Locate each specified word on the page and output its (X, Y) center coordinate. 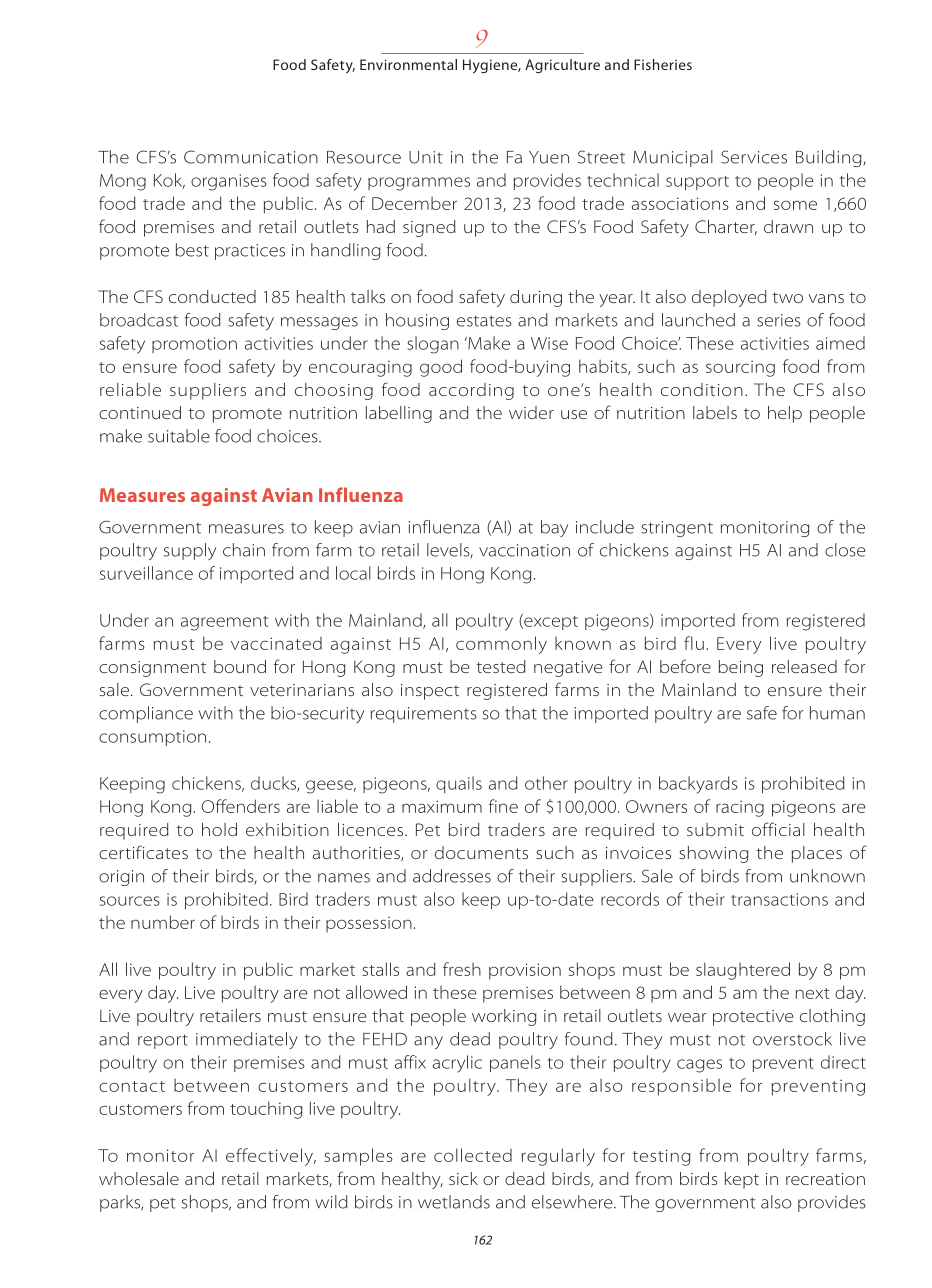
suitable (179, 436)
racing (740, 808)
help (785, 414)
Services (754, 157)
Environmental (408, 64)
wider (531, 412)
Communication (251, 157)
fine (503, 806)
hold (219, 829)
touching (266, 1110)
